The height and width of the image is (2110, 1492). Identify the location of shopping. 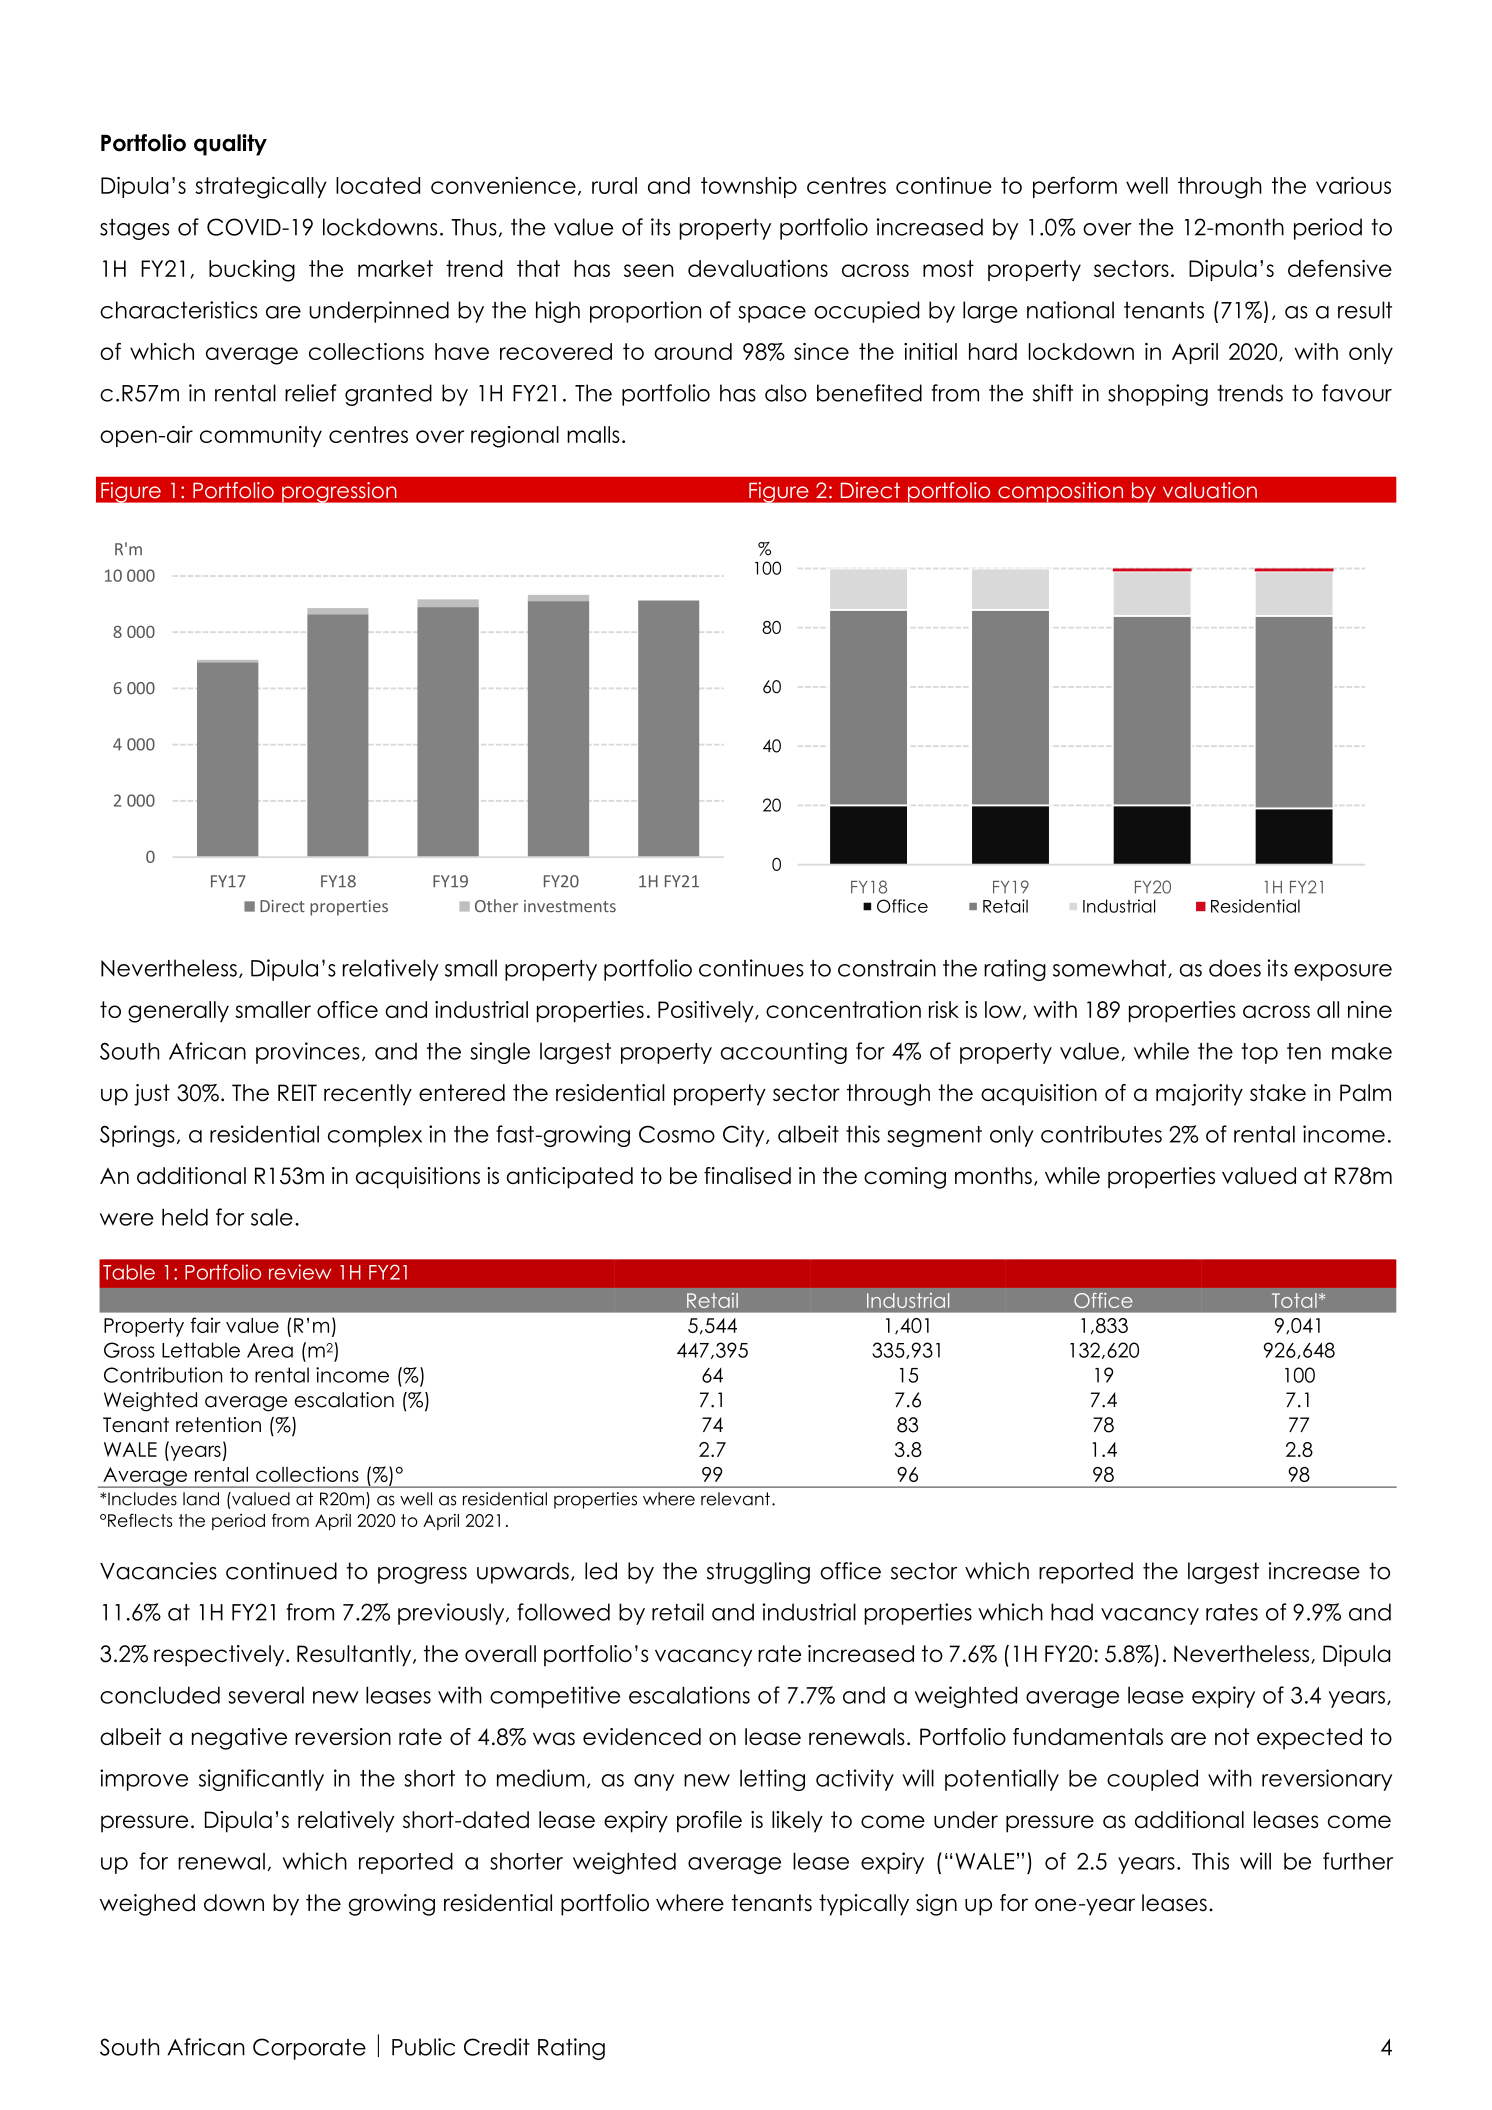
(1158, 395).
